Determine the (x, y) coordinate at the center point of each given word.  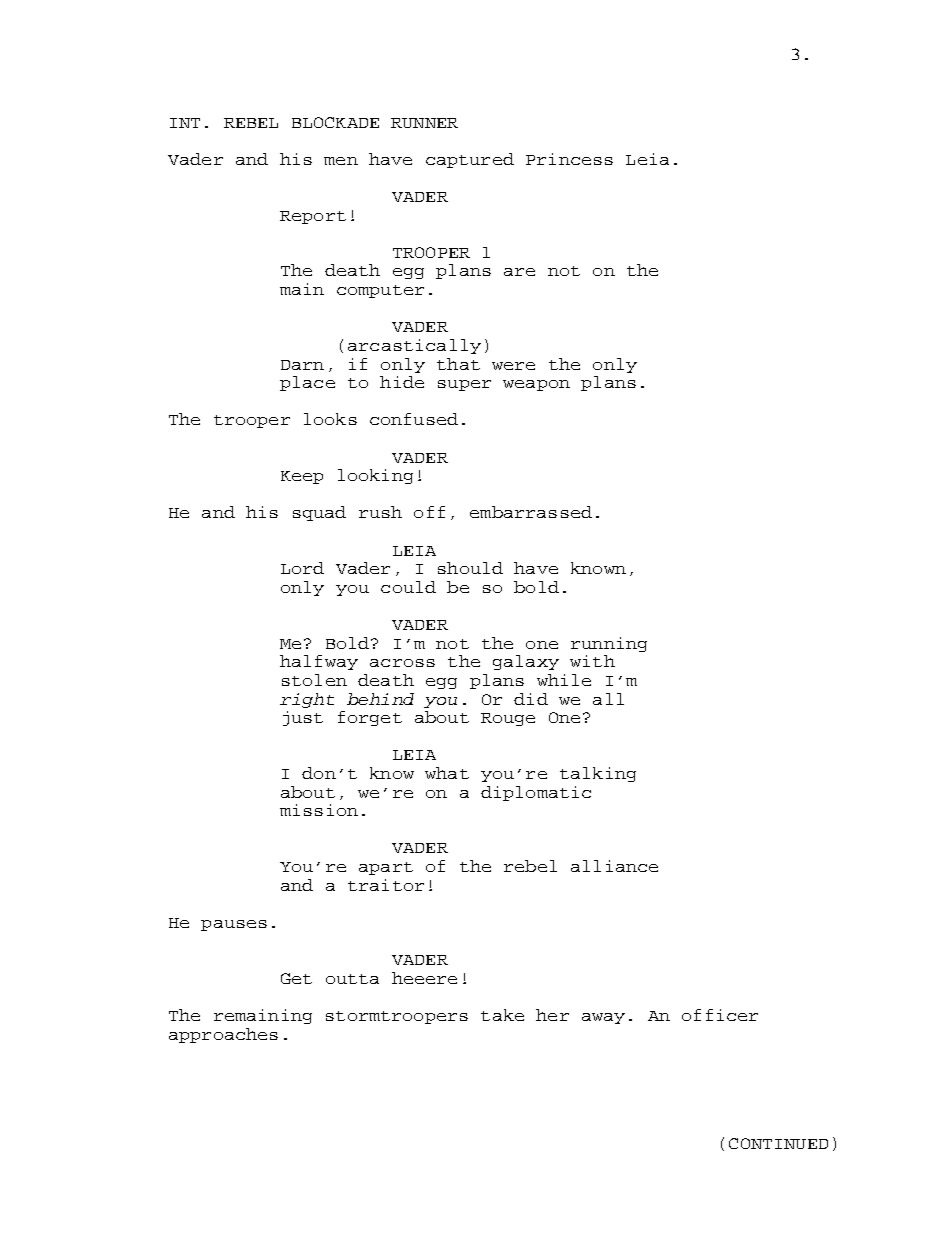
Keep (302, 477)
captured (470, 160)
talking (598, 774)
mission (319, 810)
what (447, 773)
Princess (569, 159)
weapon (536, 385)
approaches (223, 1035)
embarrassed (531, 512)
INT (185, 123)
